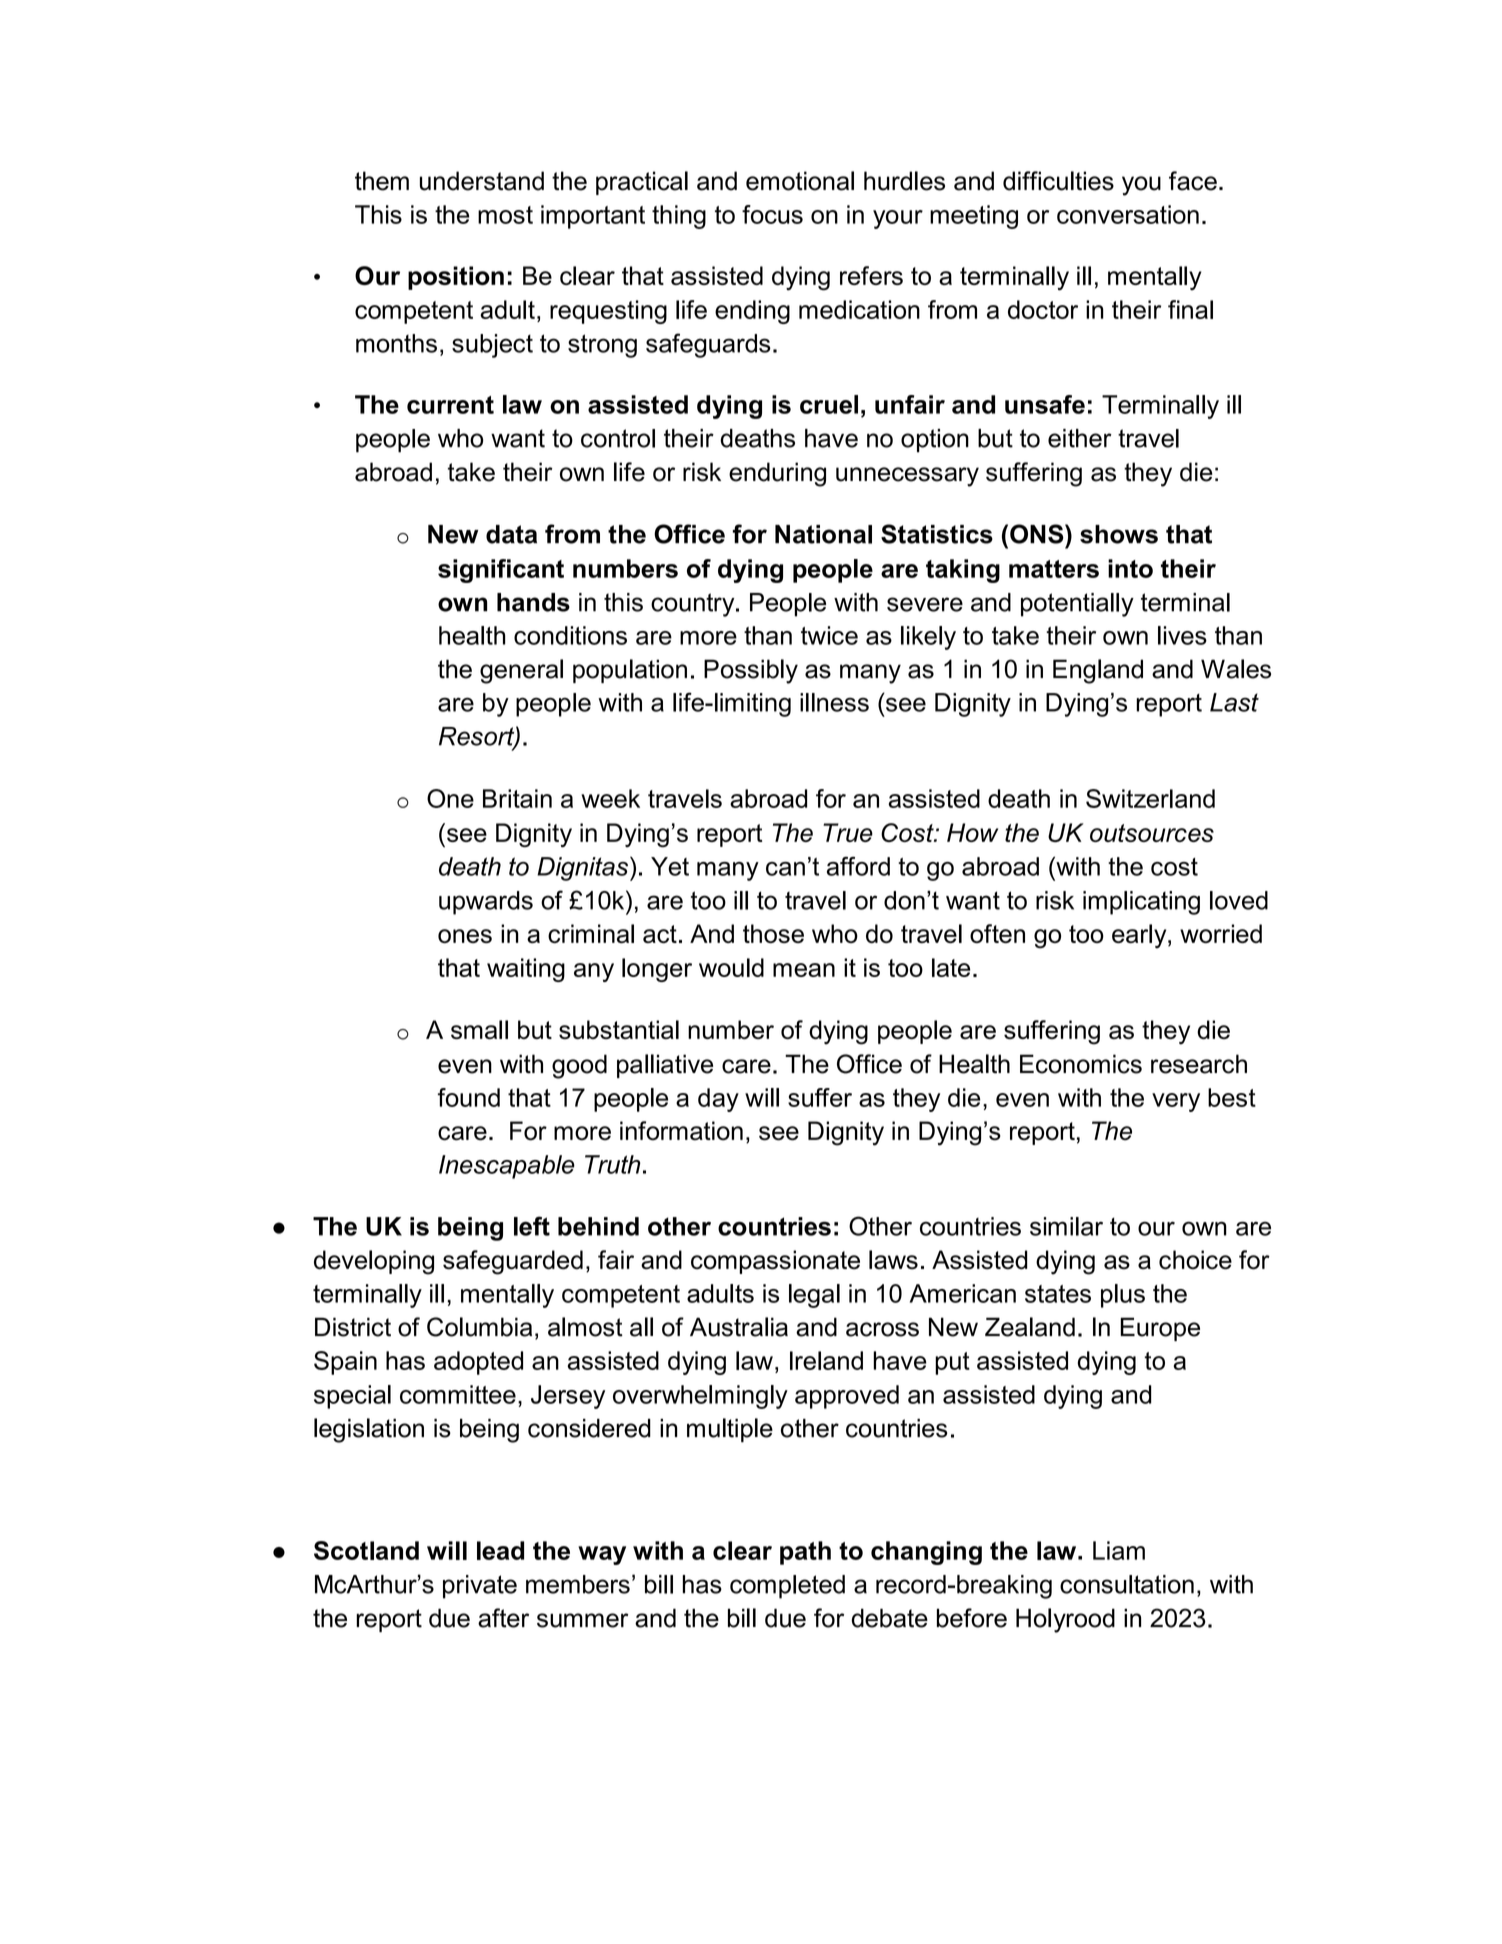  What do you see at coordinates (1130, 568) in the image?
I see `into` at bounding box center [1130, 568].
